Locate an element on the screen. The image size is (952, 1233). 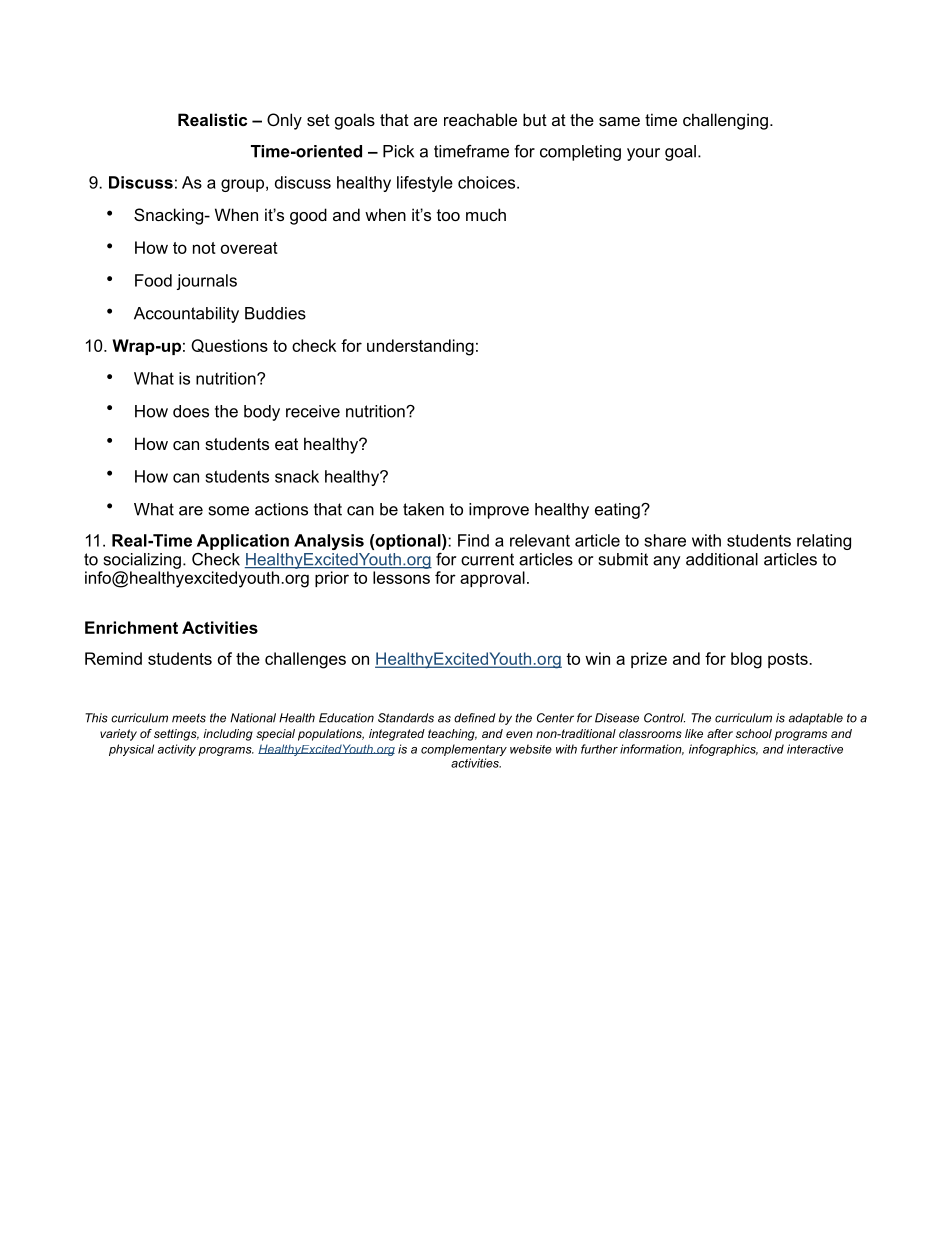
additional is located at coordinates (722, 559).
